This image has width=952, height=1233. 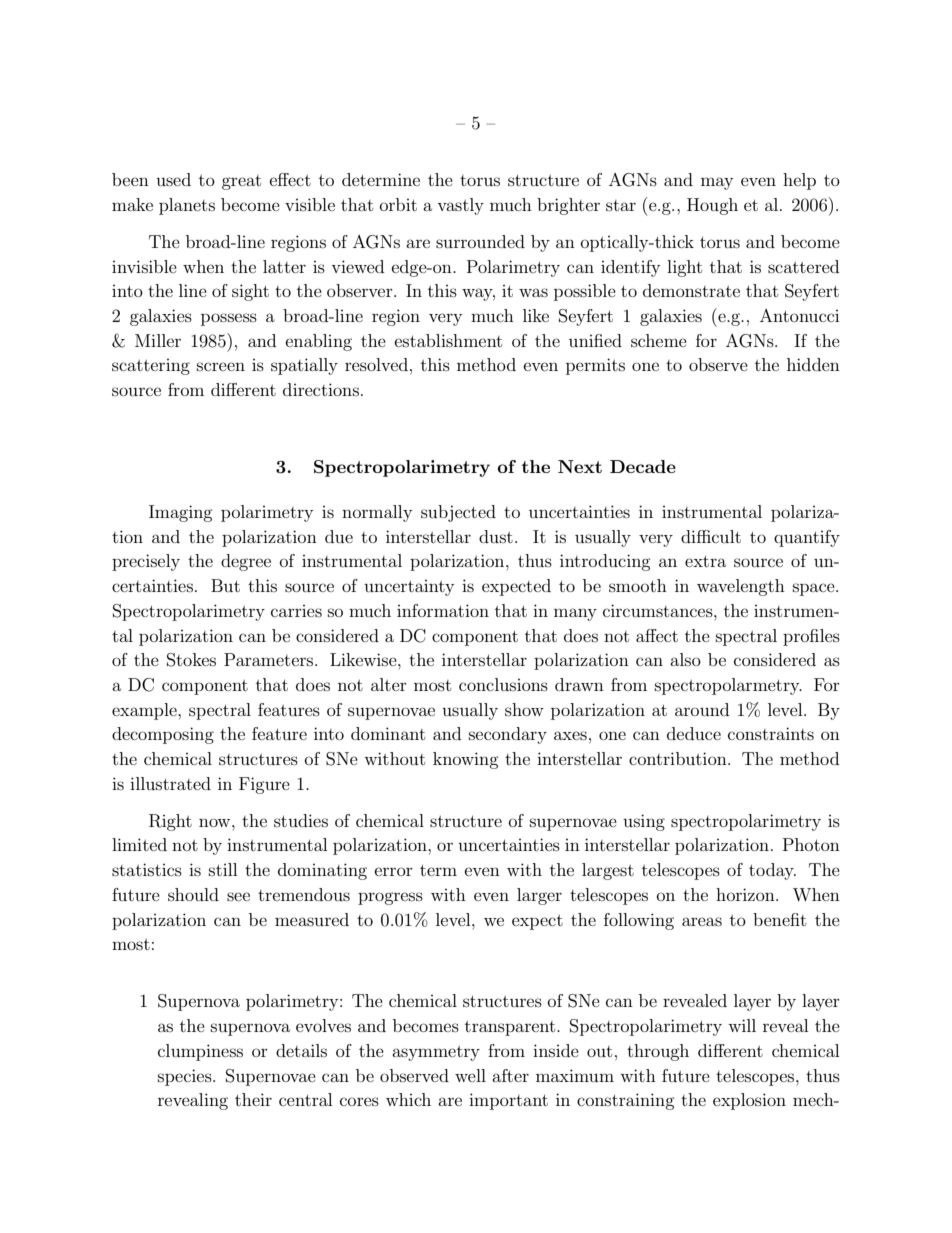 I want to click on vastly, so click(x=460, y=206).
